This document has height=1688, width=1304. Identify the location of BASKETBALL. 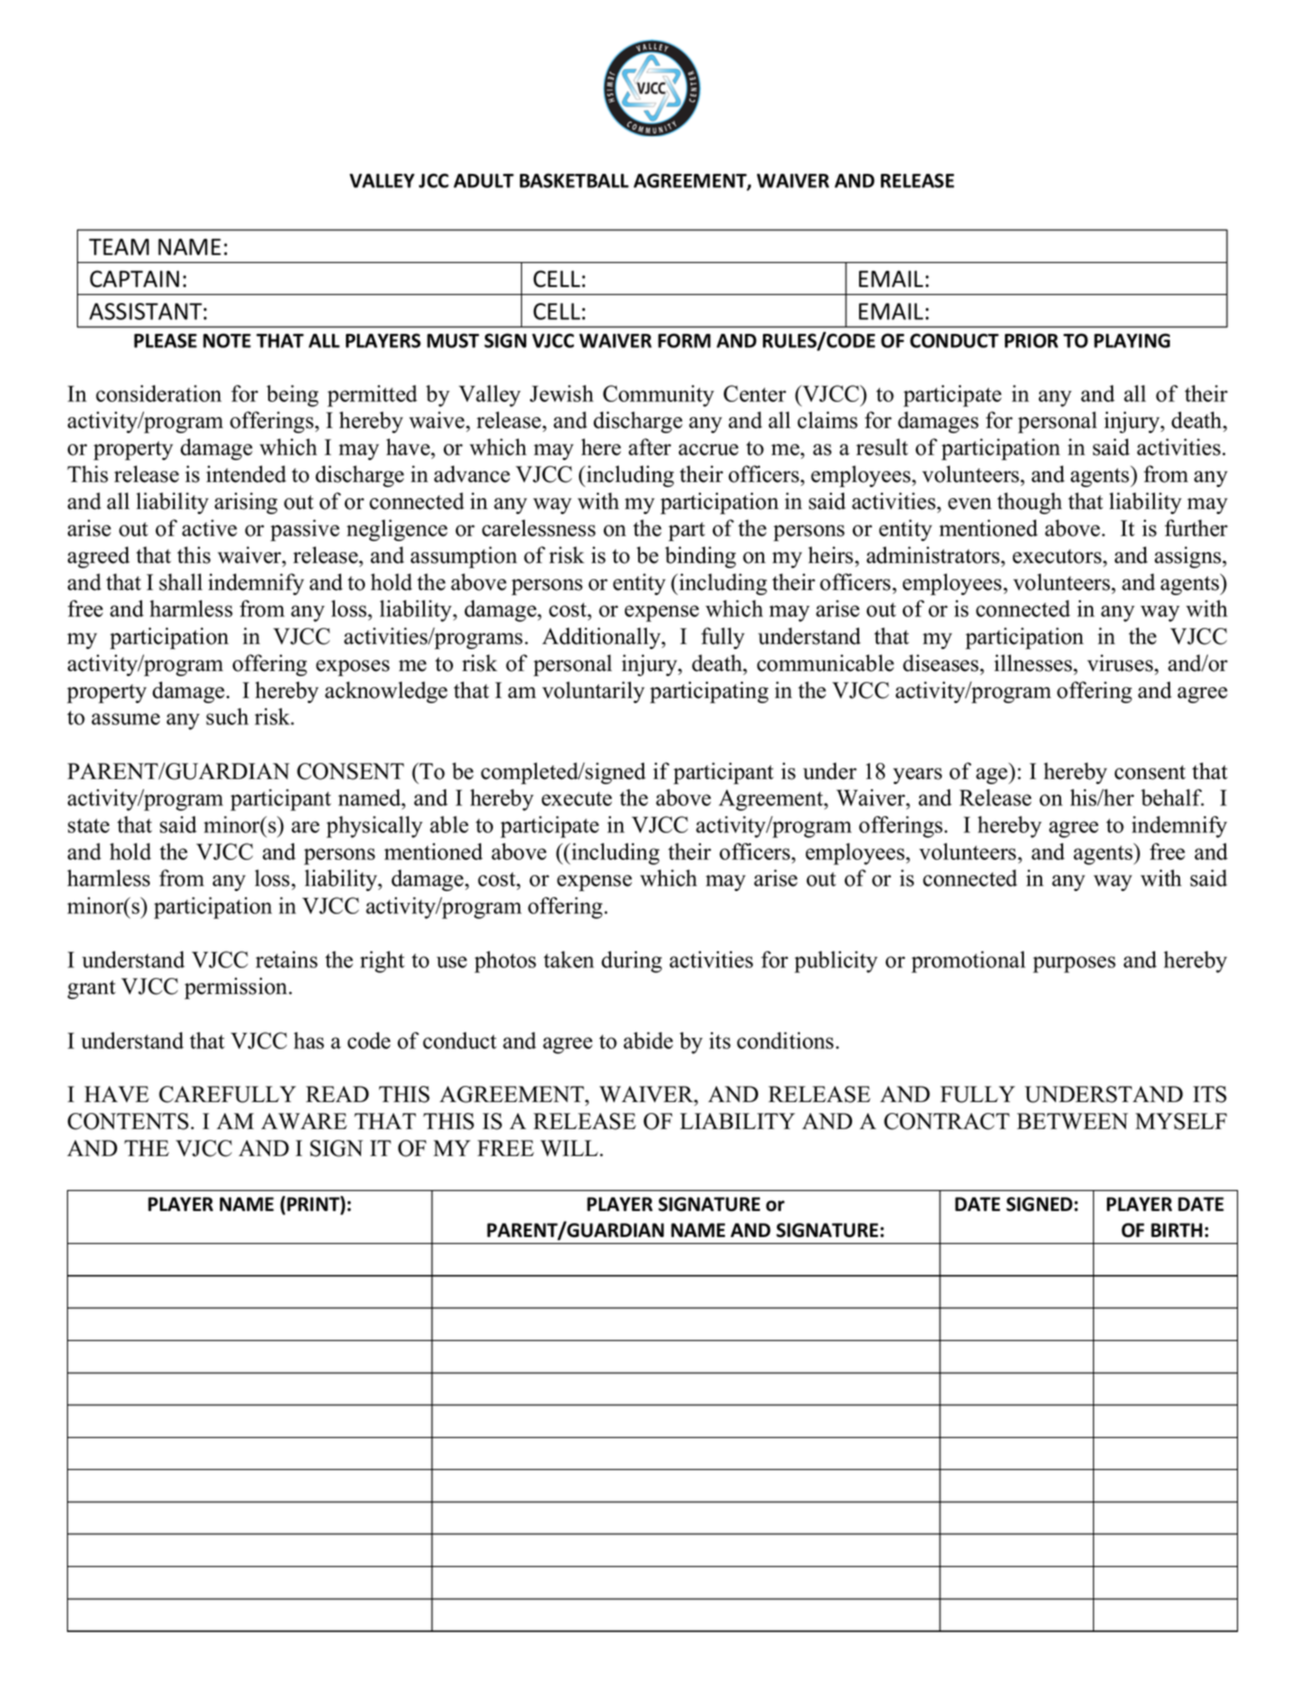
(574, 180).
